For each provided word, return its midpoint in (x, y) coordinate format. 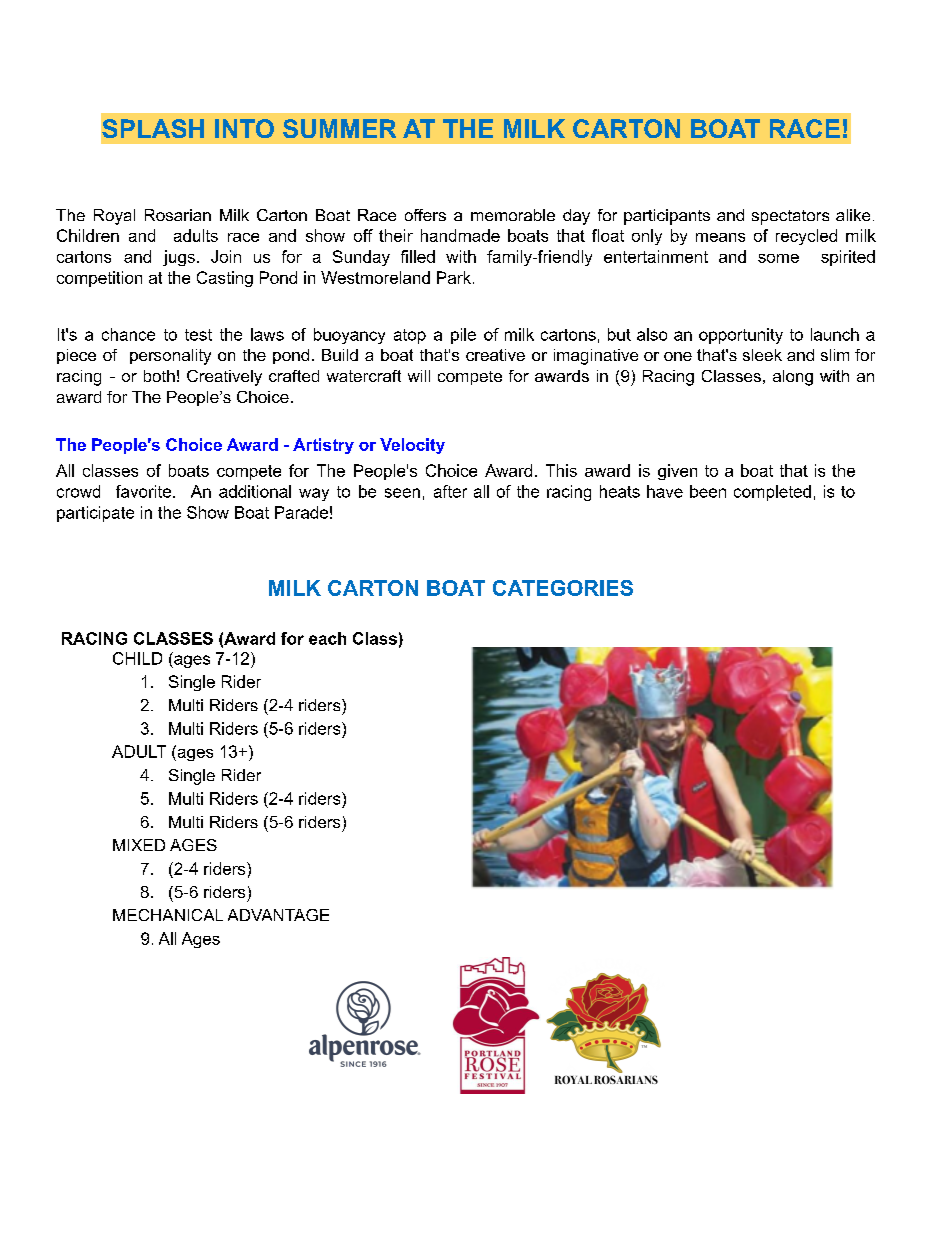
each (327, 638)
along (793, 378)
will (419, 376)
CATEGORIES (563, 588)
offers (425, 215)
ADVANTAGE (278, 915)
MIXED (139, 845)
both (159, 376)
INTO (244, 128)
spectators (790, 217)
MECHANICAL (168, 915)
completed (772, 493)
